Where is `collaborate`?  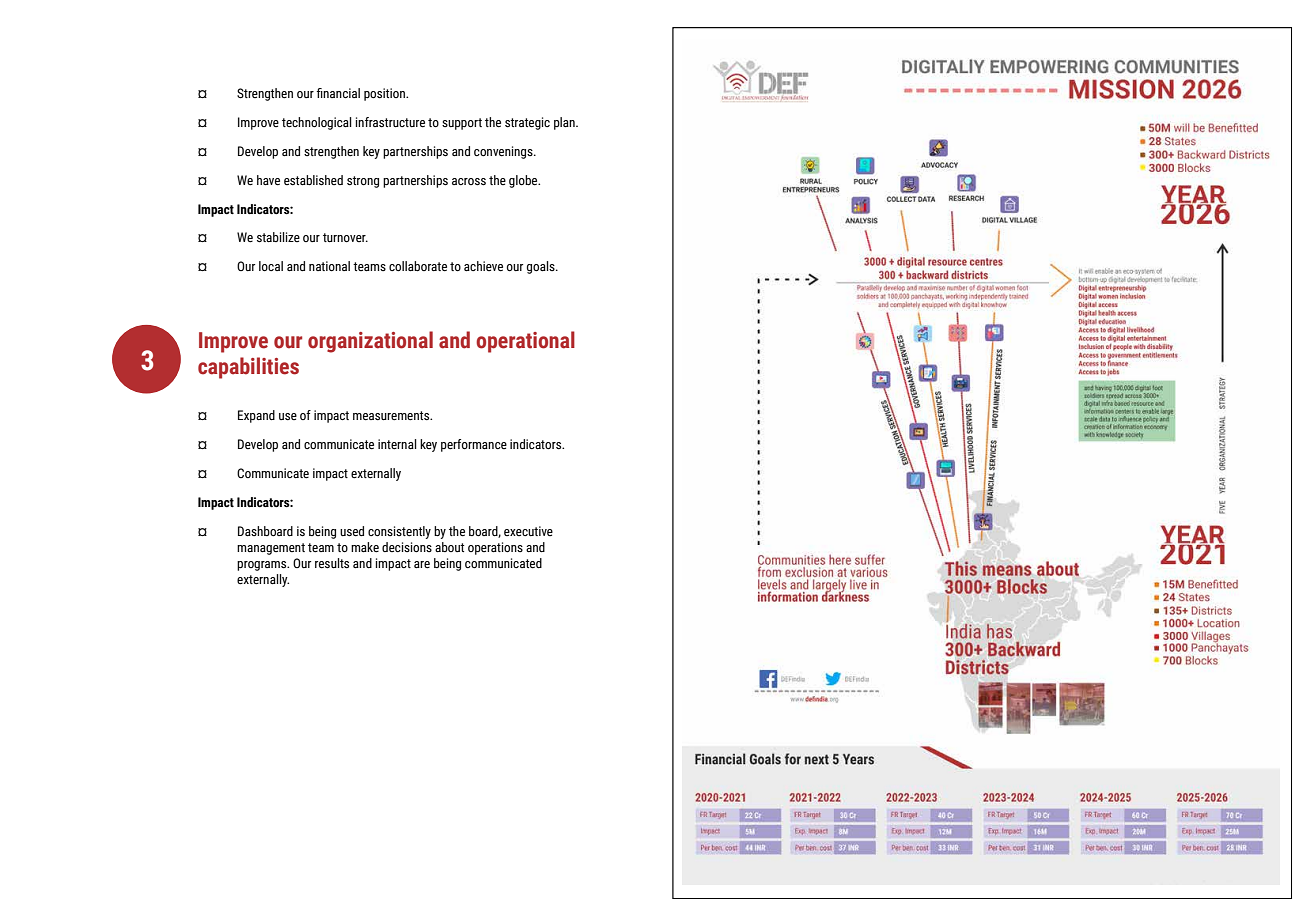
collaborate is located at coordinates (418, 266).
